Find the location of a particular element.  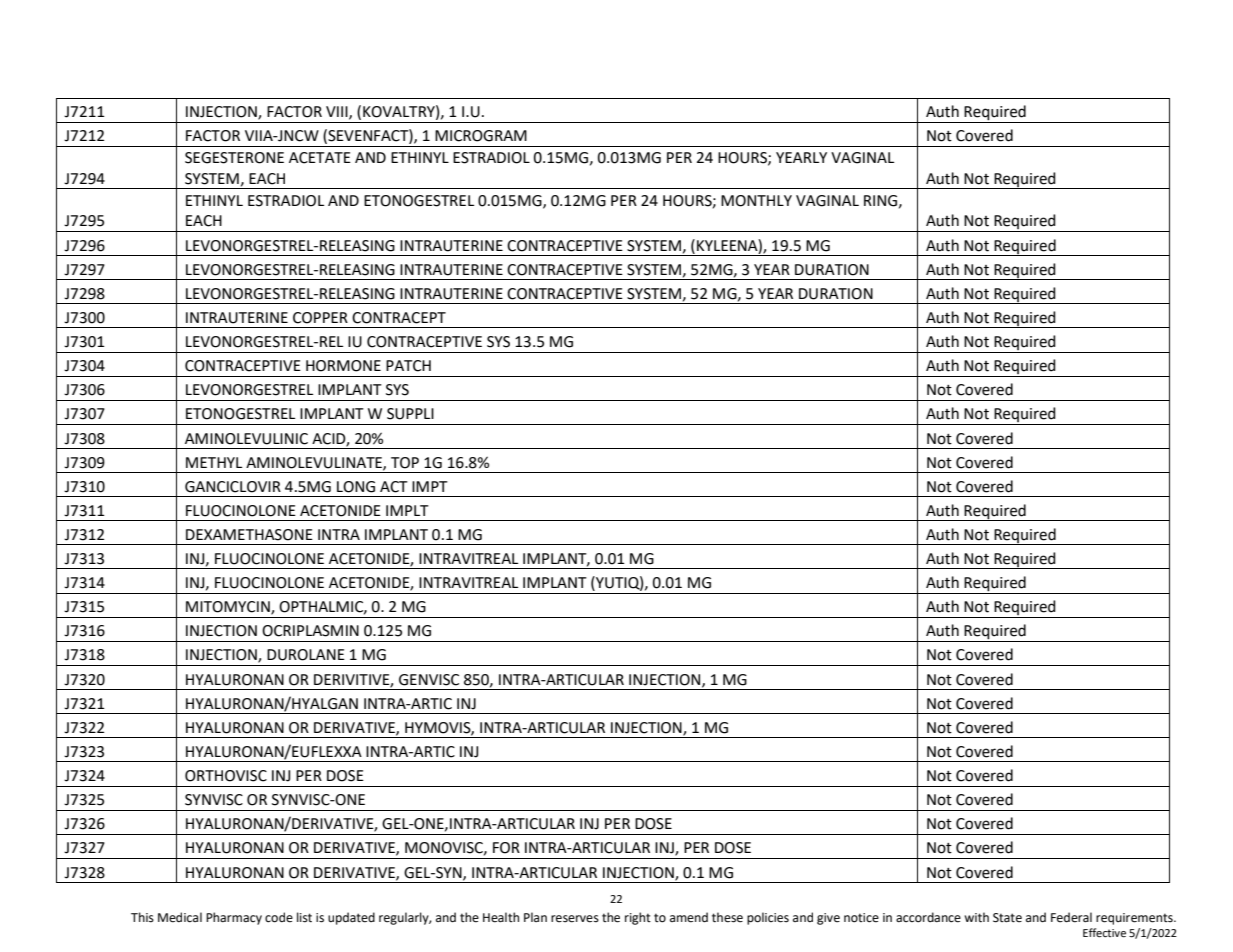

amend is located at coordinates (689, 917).
